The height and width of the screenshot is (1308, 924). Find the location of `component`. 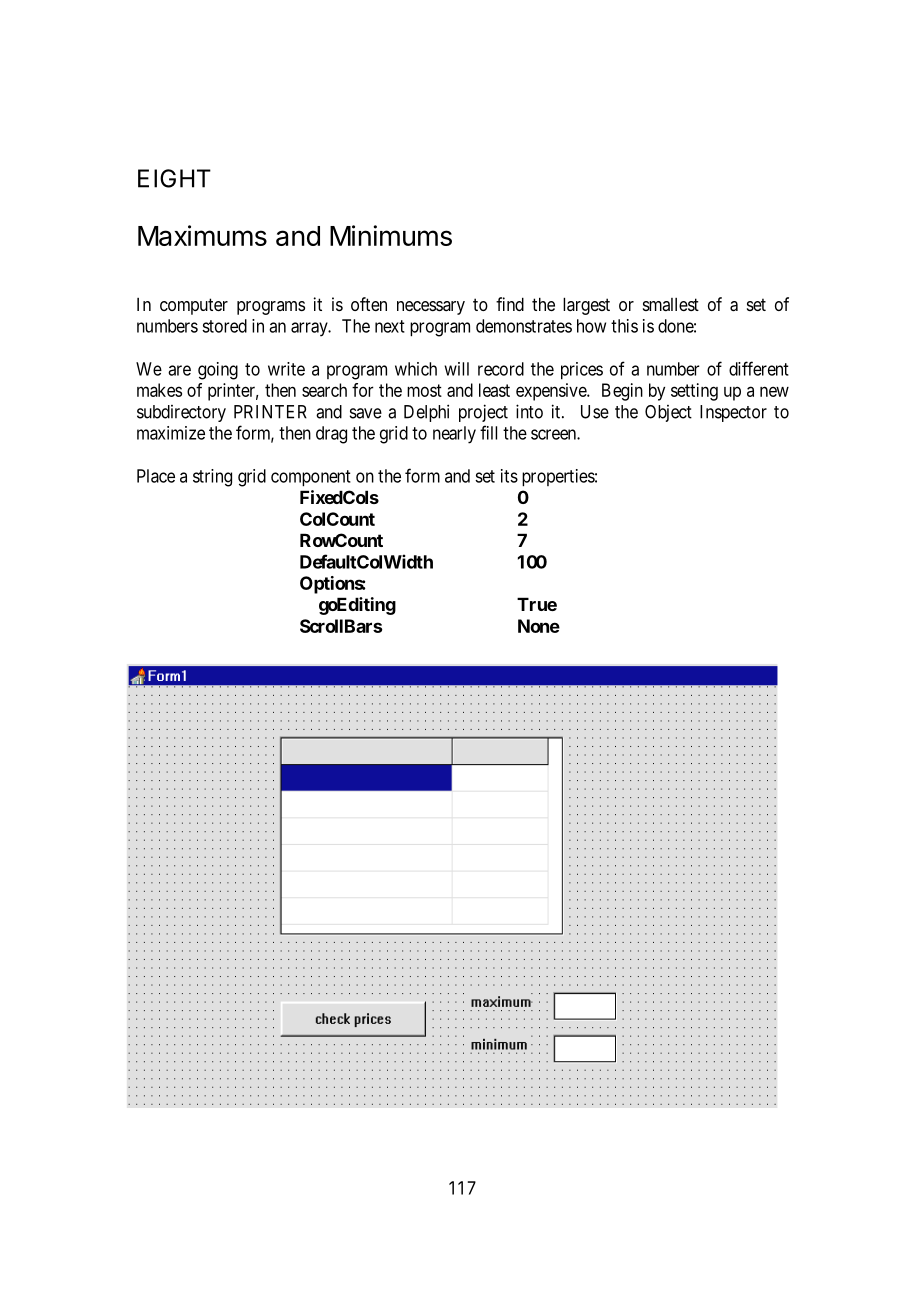

component is located at coordinates (311, 478).
